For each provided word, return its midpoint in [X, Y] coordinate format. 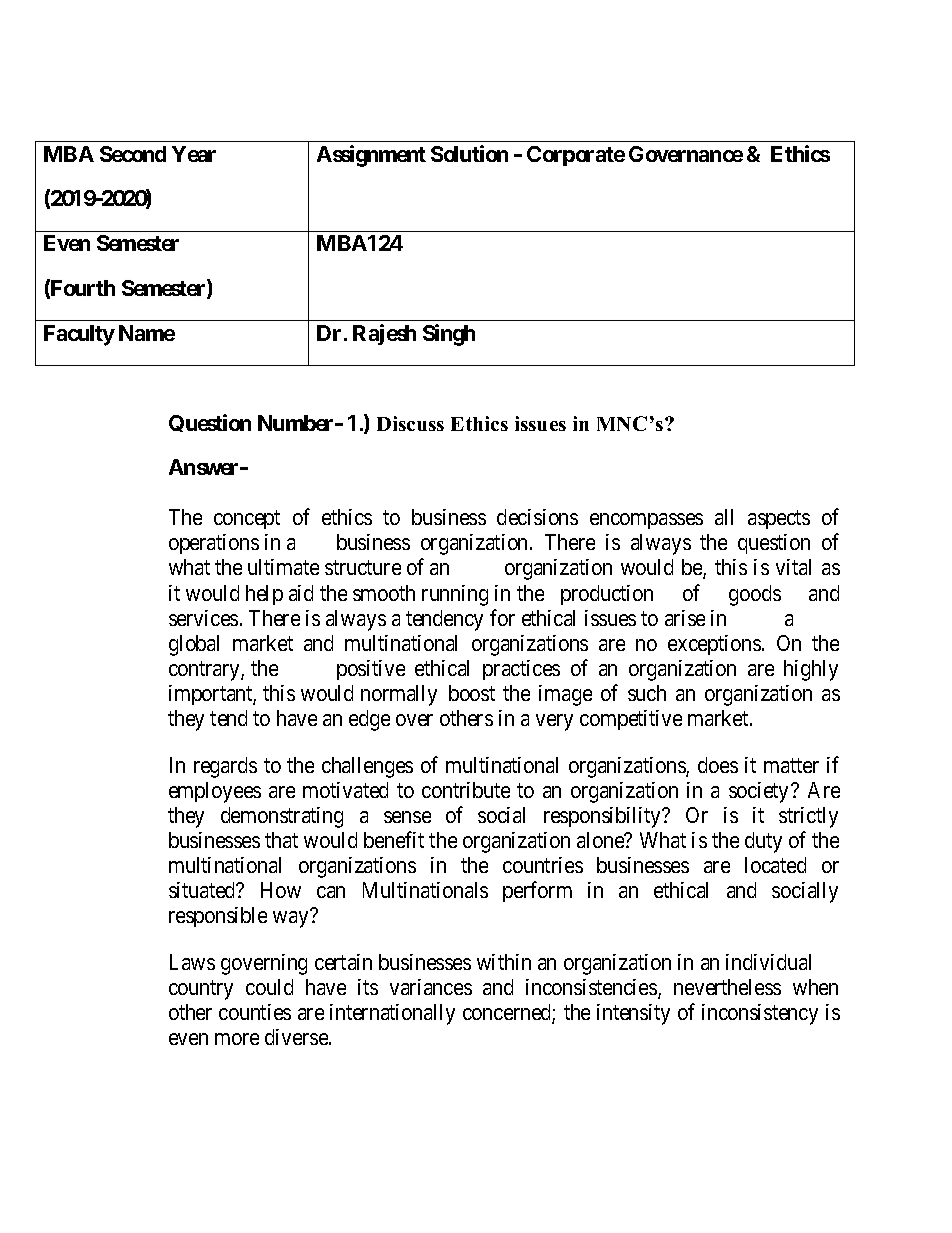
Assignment [371, 156]
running [455, 595]
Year [194, 154]
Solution [469, 153]
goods [755, 595]
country [201, 990]
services [203, 618]
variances [431, 987]
